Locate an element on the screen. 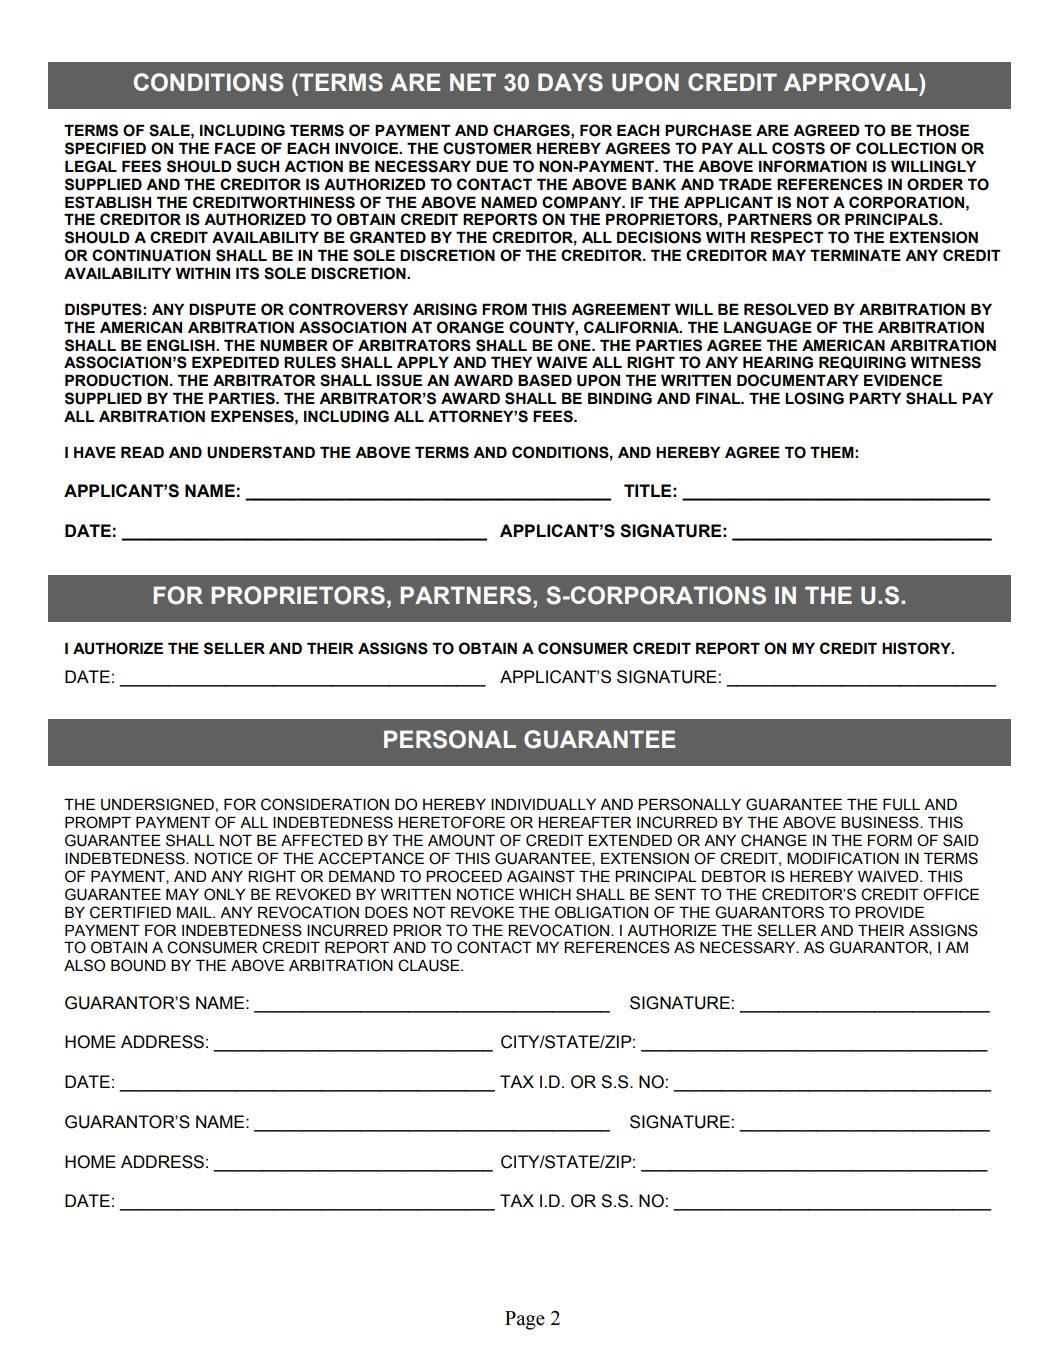 This screenshot has height=1368, width=1057. BOUND is located at coordinates (138, 965).
